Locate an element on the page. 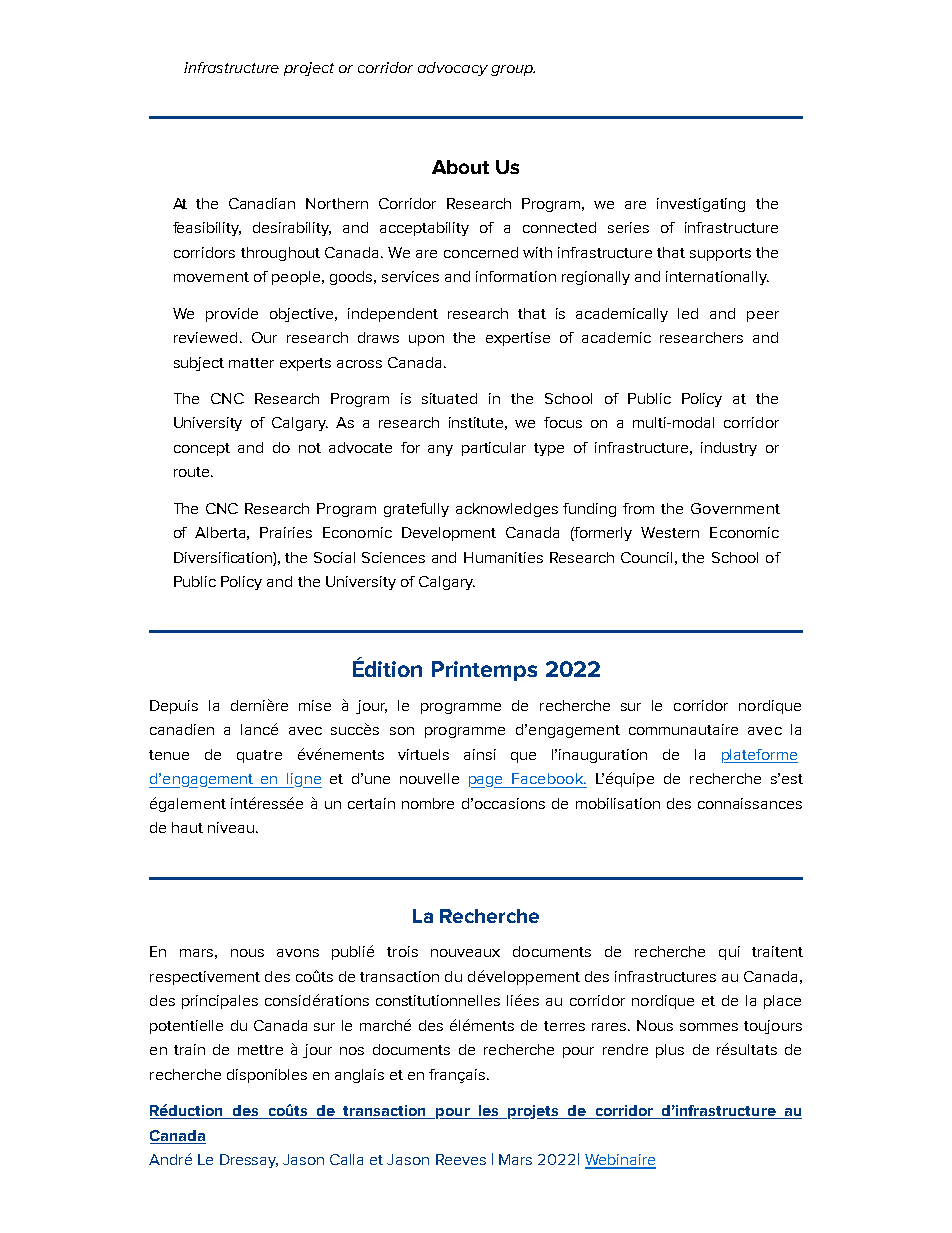  industry is located at coordinates (729, 449).
